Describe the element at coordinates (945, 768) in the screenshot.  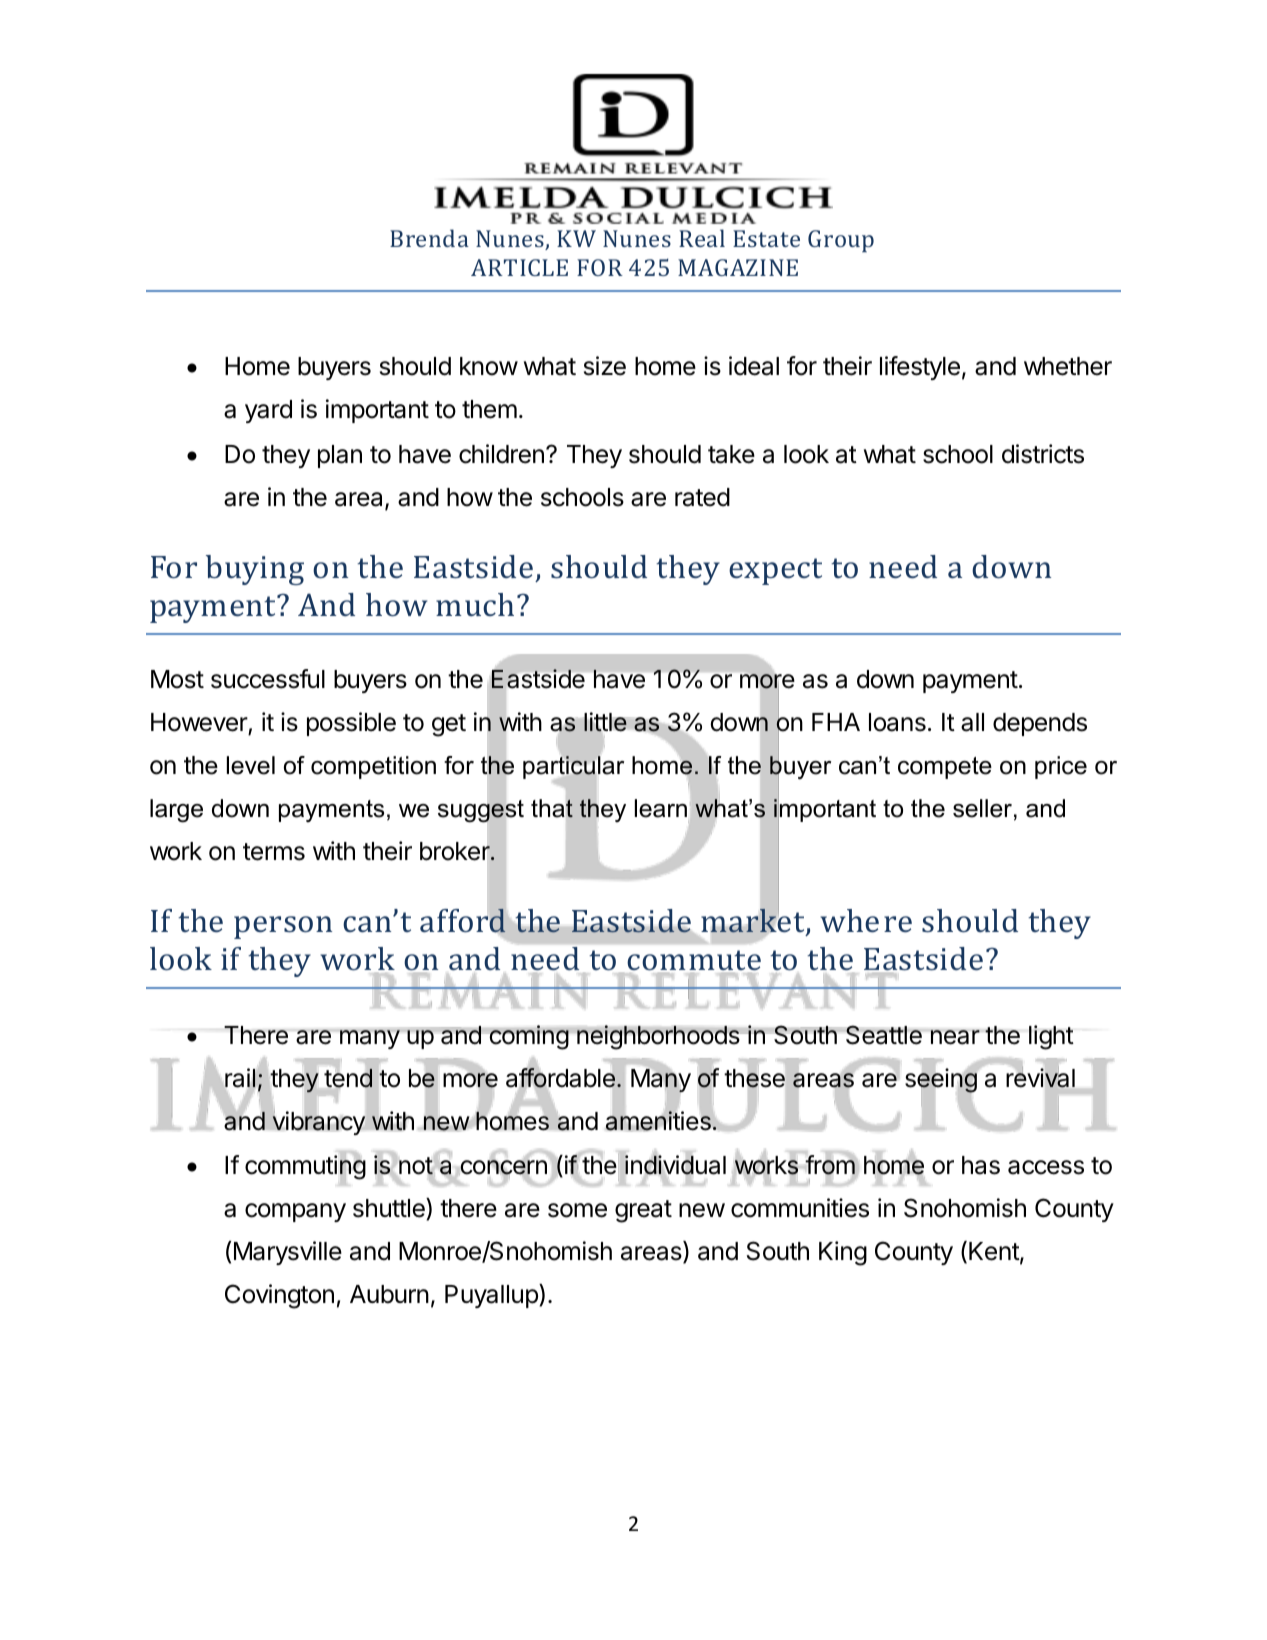
I see `compete` at that location.
